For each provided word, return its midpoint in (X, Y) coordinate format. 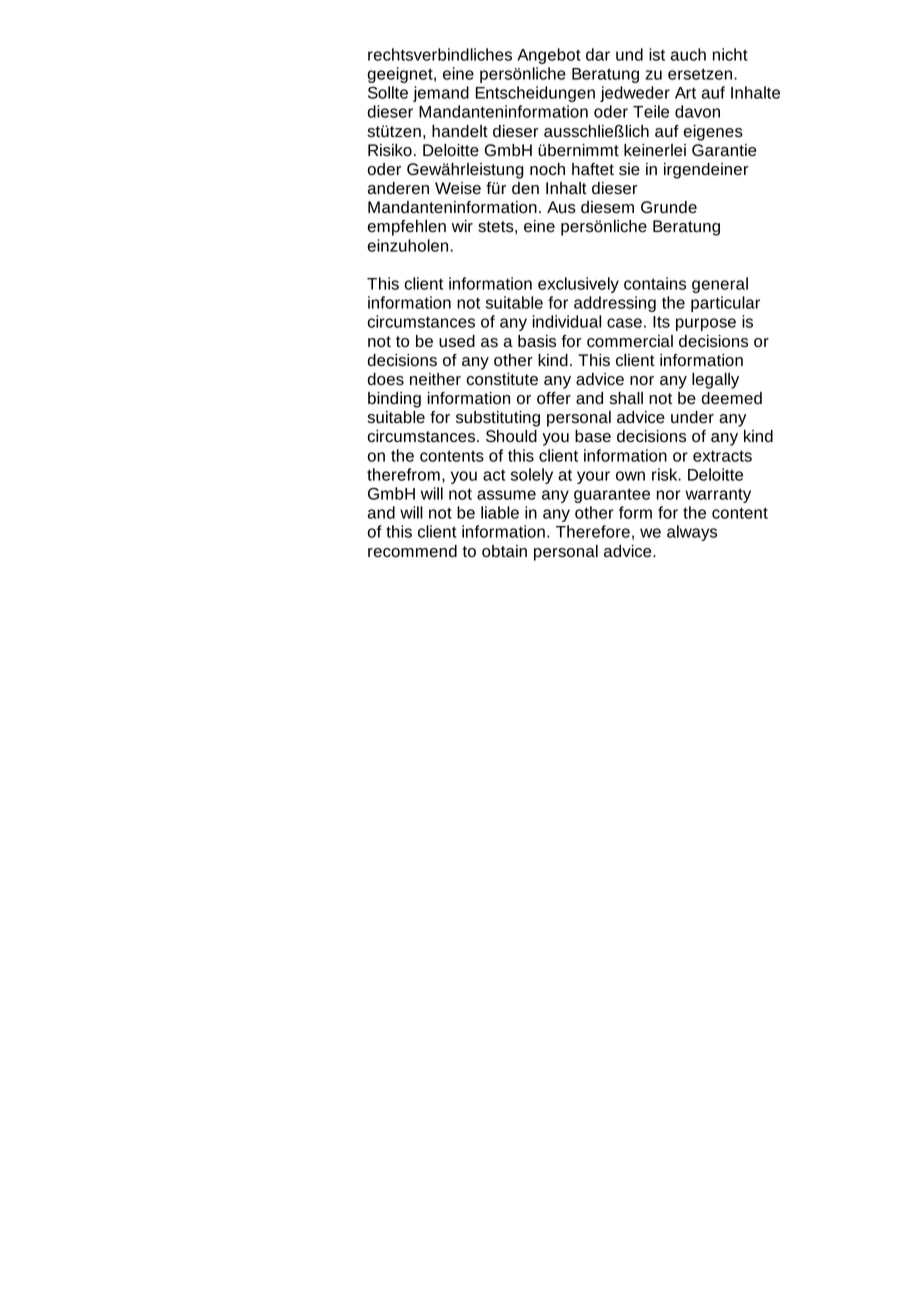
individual (567, 321)
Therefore (593, 531)
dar (598, 54)
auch (688, 54)
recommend (412, 551)
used (457, 341)
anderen (398, 188)
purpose (706, 324)
